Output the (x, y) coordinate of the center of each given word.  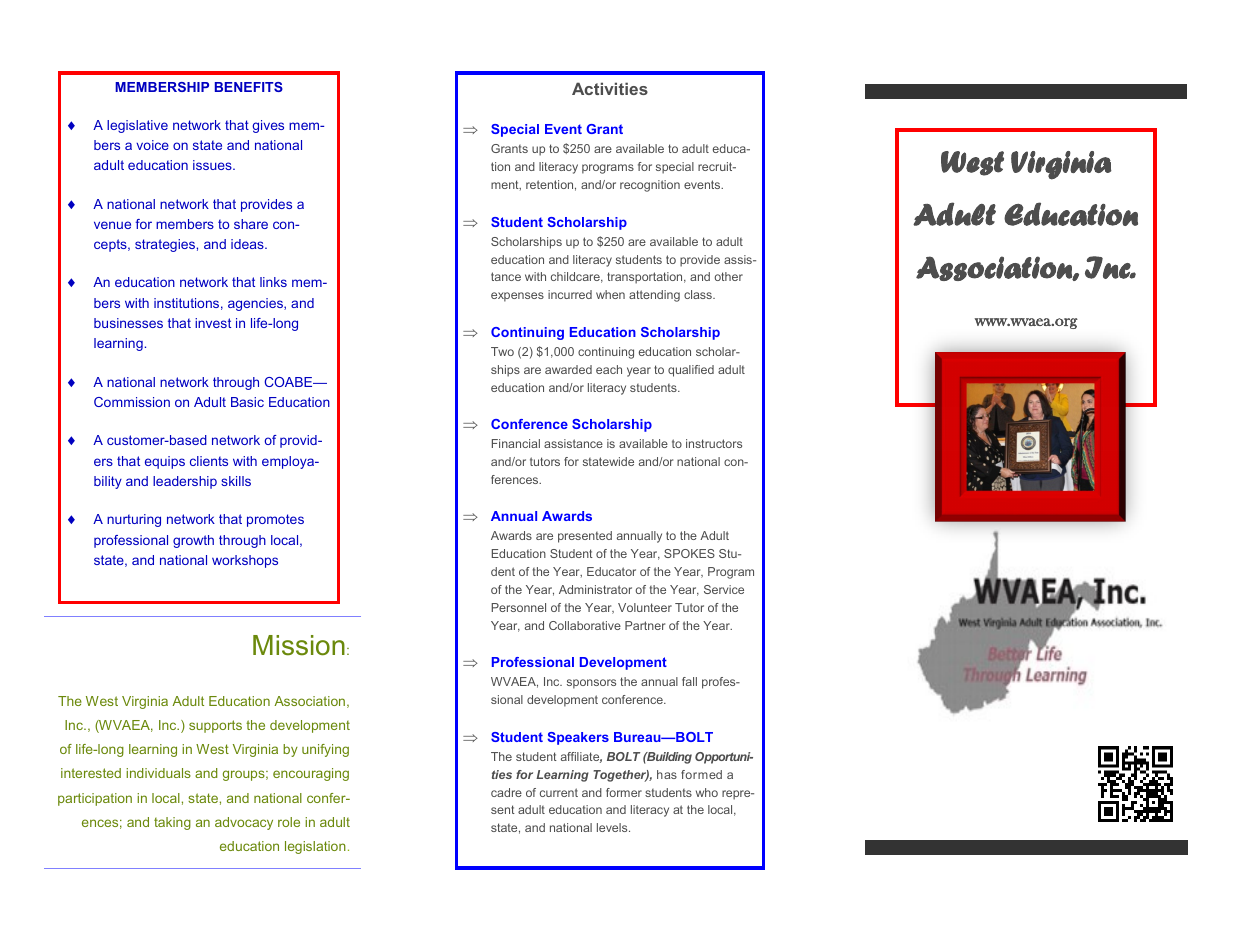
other (728, 276)
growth (193, 541)
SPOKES (689, 553)
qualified (691, 371)
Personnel (518, 607)
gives (268, 126)
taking (172, 823)
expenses (517, 297)
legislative (137, 126)
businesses (128, 323)
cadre (506, 792)
